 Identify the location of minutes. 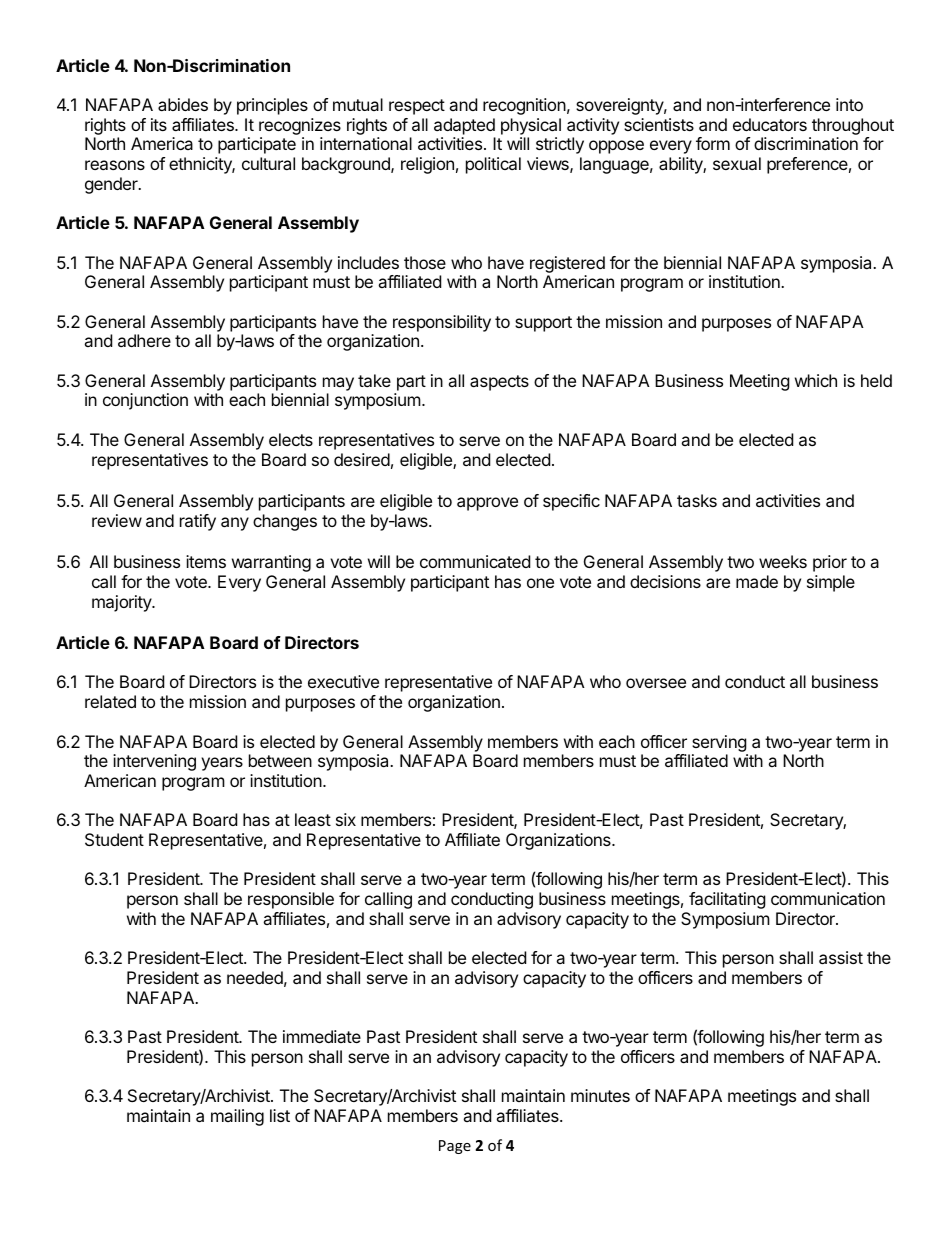
(600, 1095).
